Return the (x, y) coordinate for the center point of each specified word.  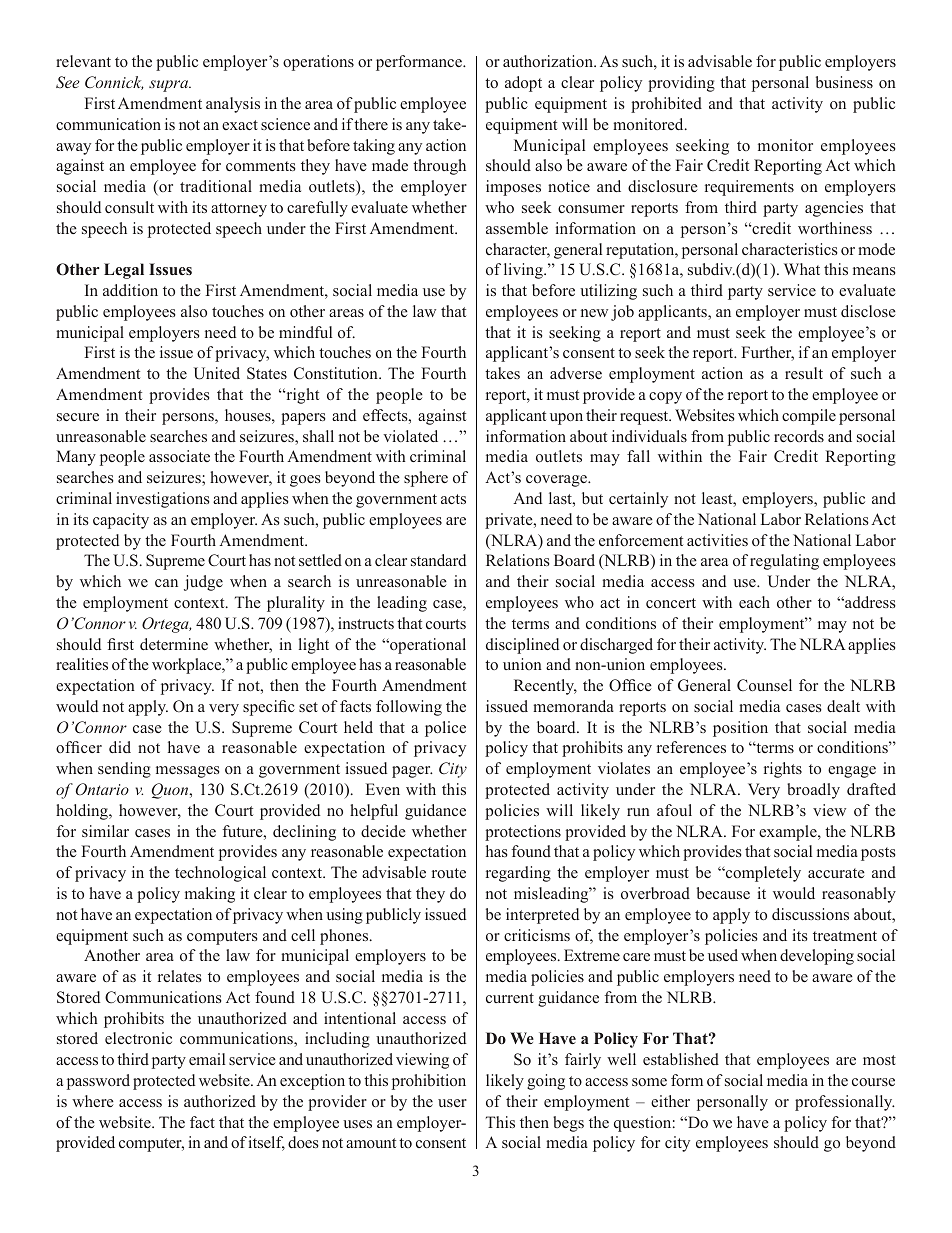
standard (438, 560)
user (452, 1103)
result (804, 373)
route (449, 873)
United (217, 373)
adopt (523, 84)
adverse (576, 373)
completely (762, 874)
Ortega (166, 625)
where (93, 1101)
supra (170, 86)
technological (220, 874)
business (844, 82)
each (754, 602)
